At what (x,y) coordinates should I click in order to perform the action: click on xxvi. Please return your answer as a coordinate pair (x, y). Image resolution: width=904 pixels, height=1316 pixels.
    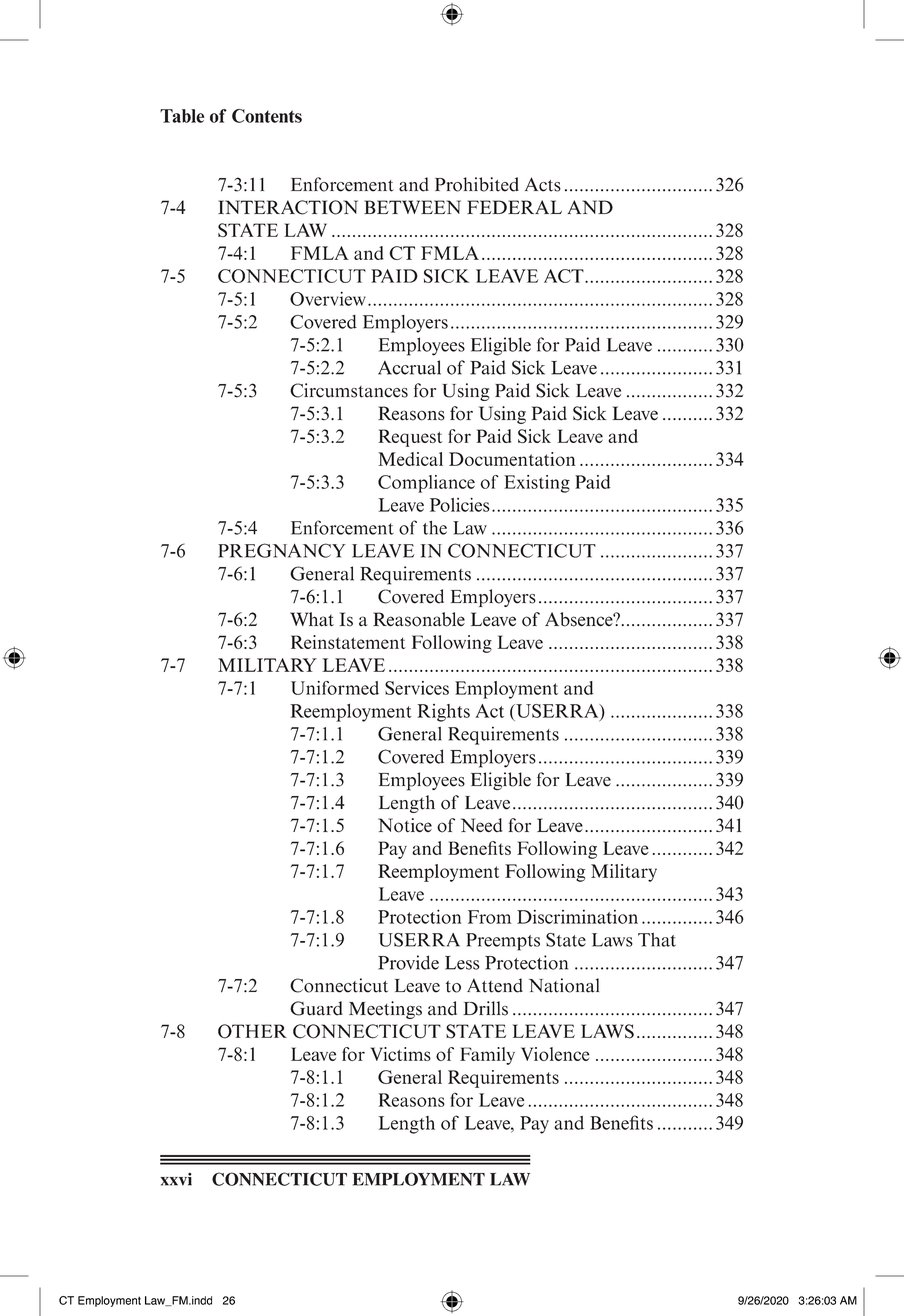
    Looking at the image, I should click on (176, 1179).
